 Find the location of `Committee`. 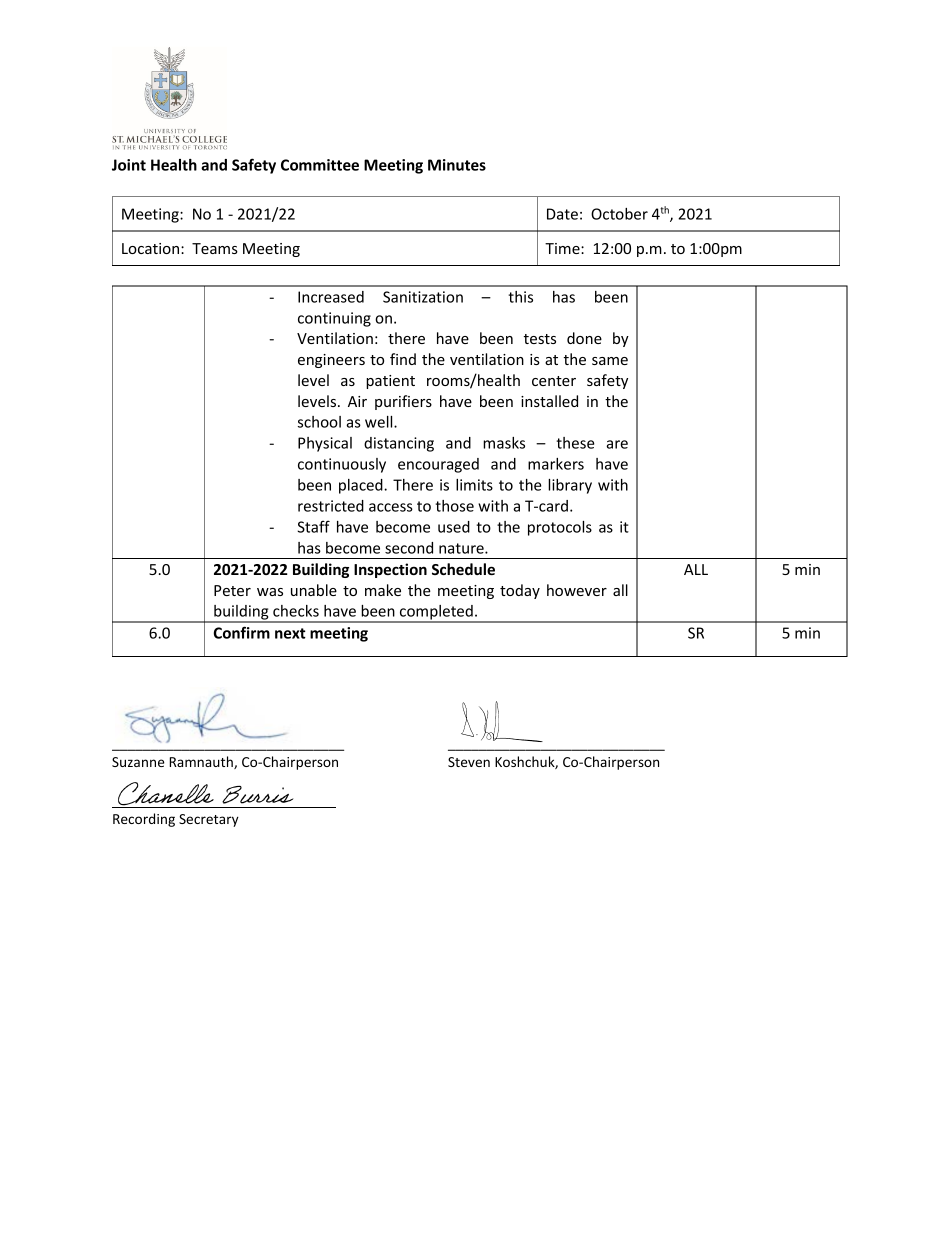

Committee is located at coordinates (320, 165).
